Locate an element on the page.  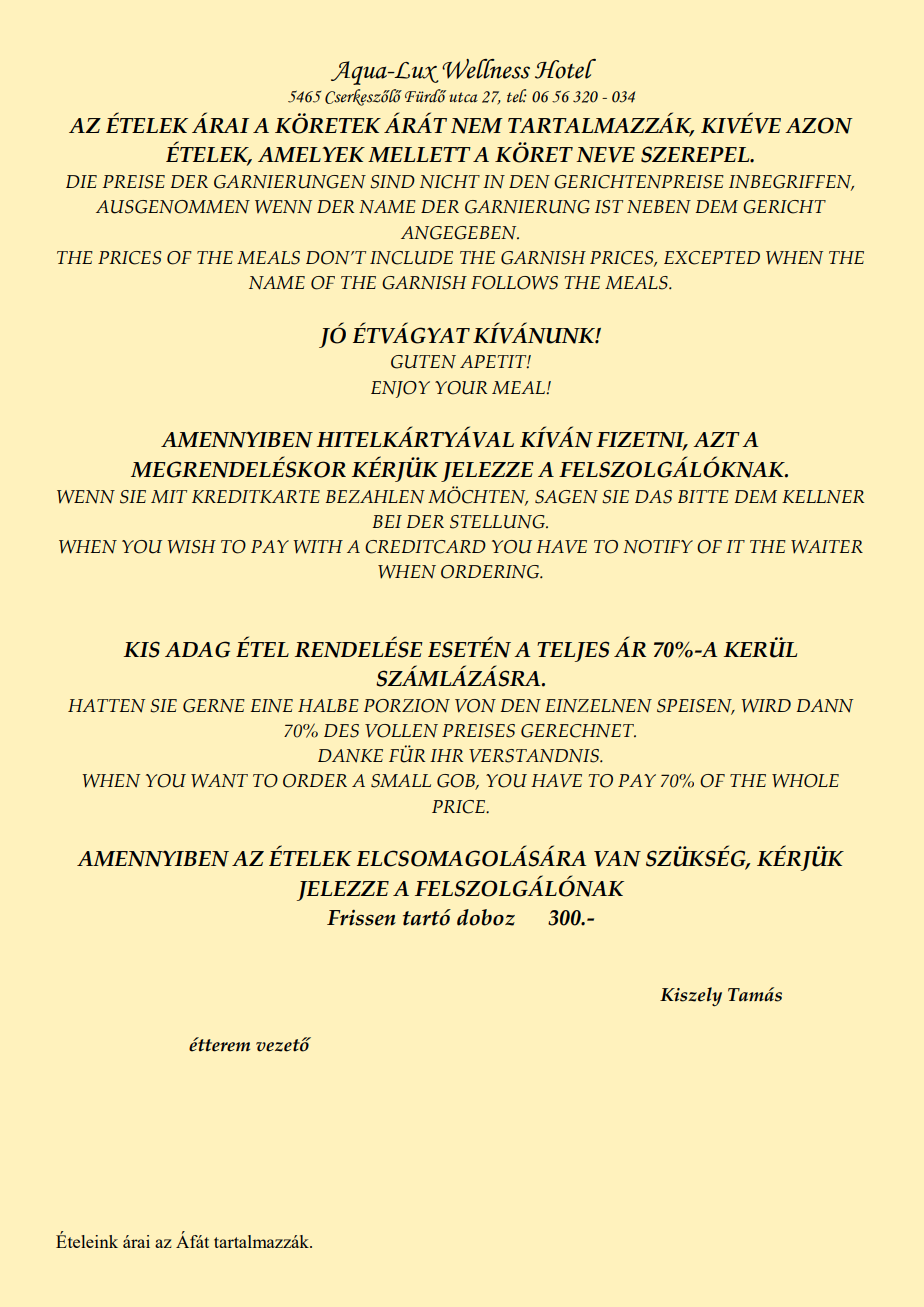
NEVE is located at coordinates (605, 155).
